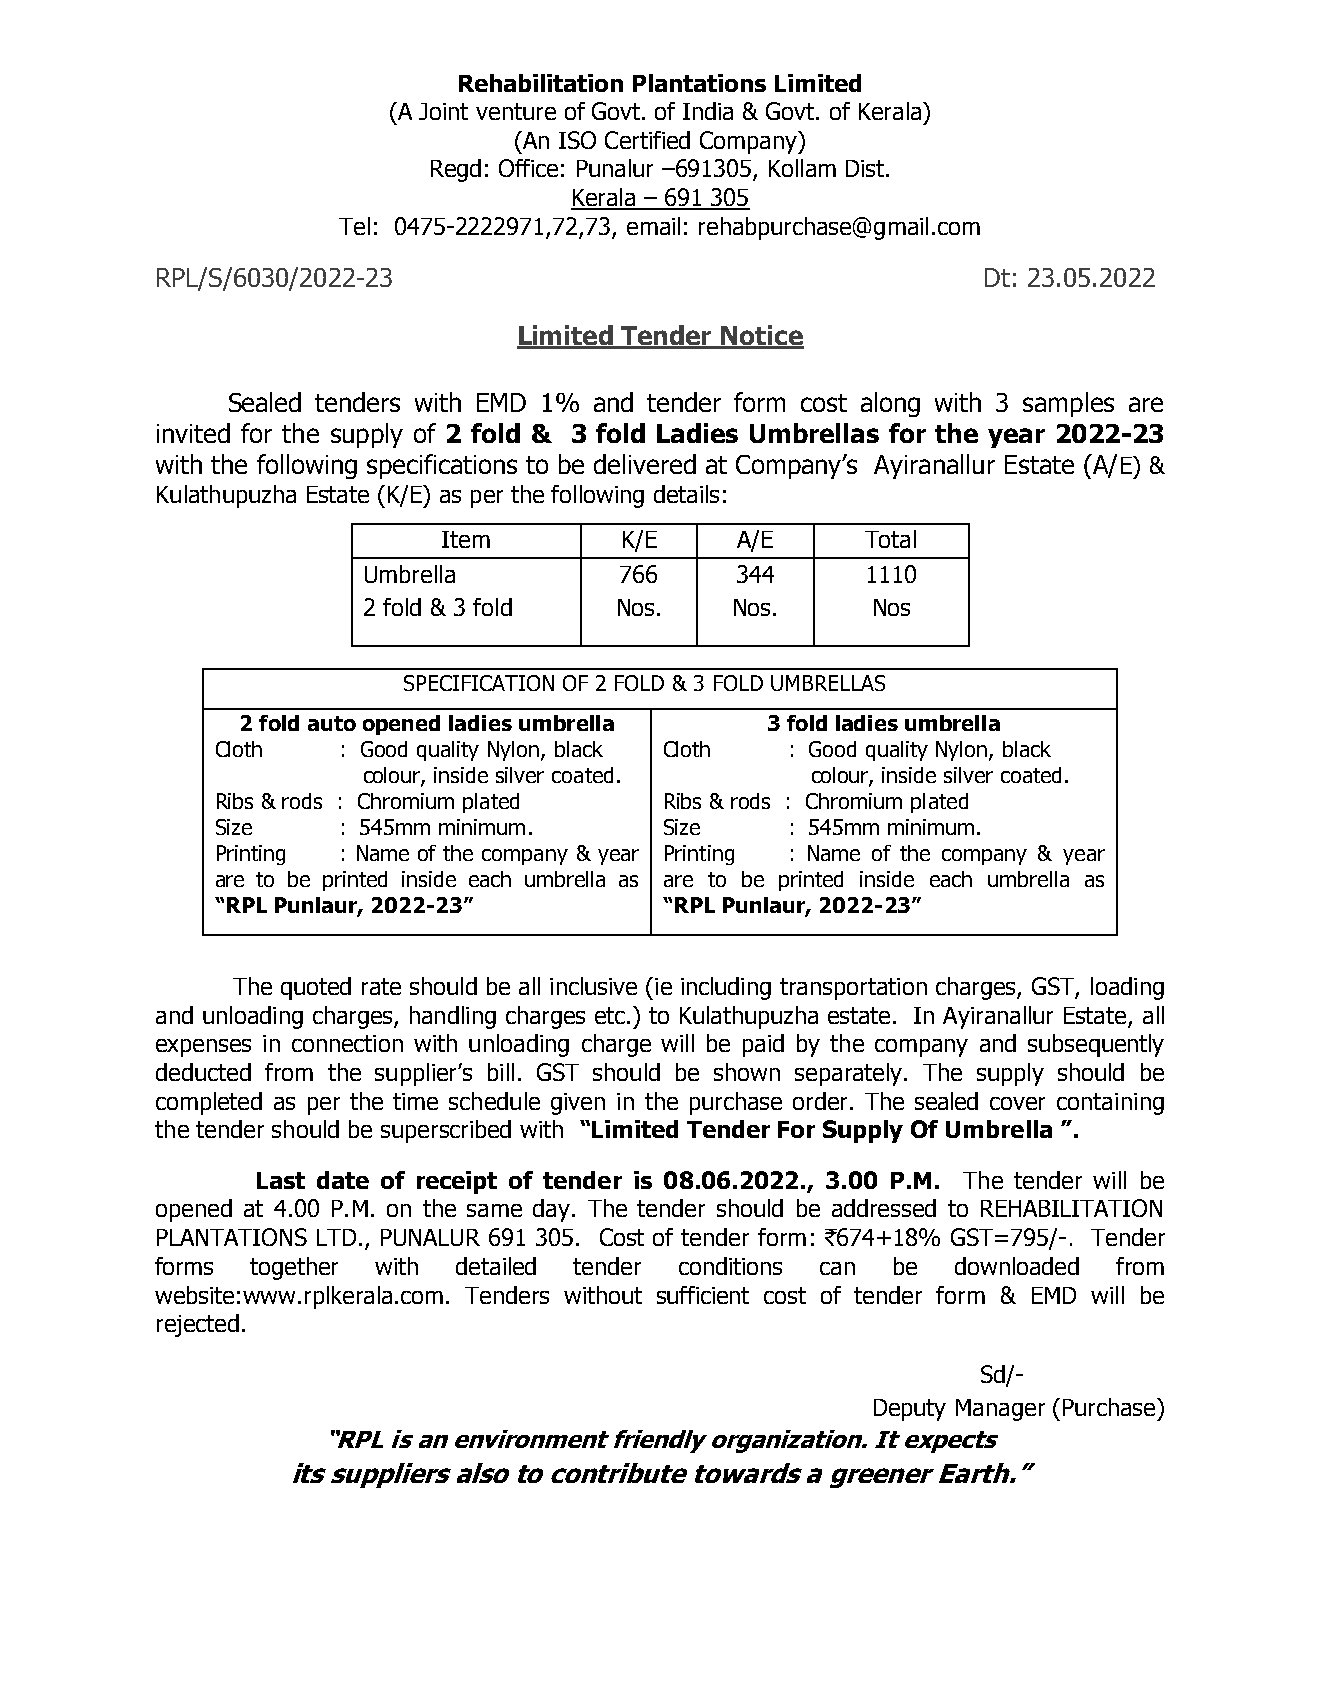 This page has height=1708, width=1320. I want to click on Joint, so click(443, 111).
